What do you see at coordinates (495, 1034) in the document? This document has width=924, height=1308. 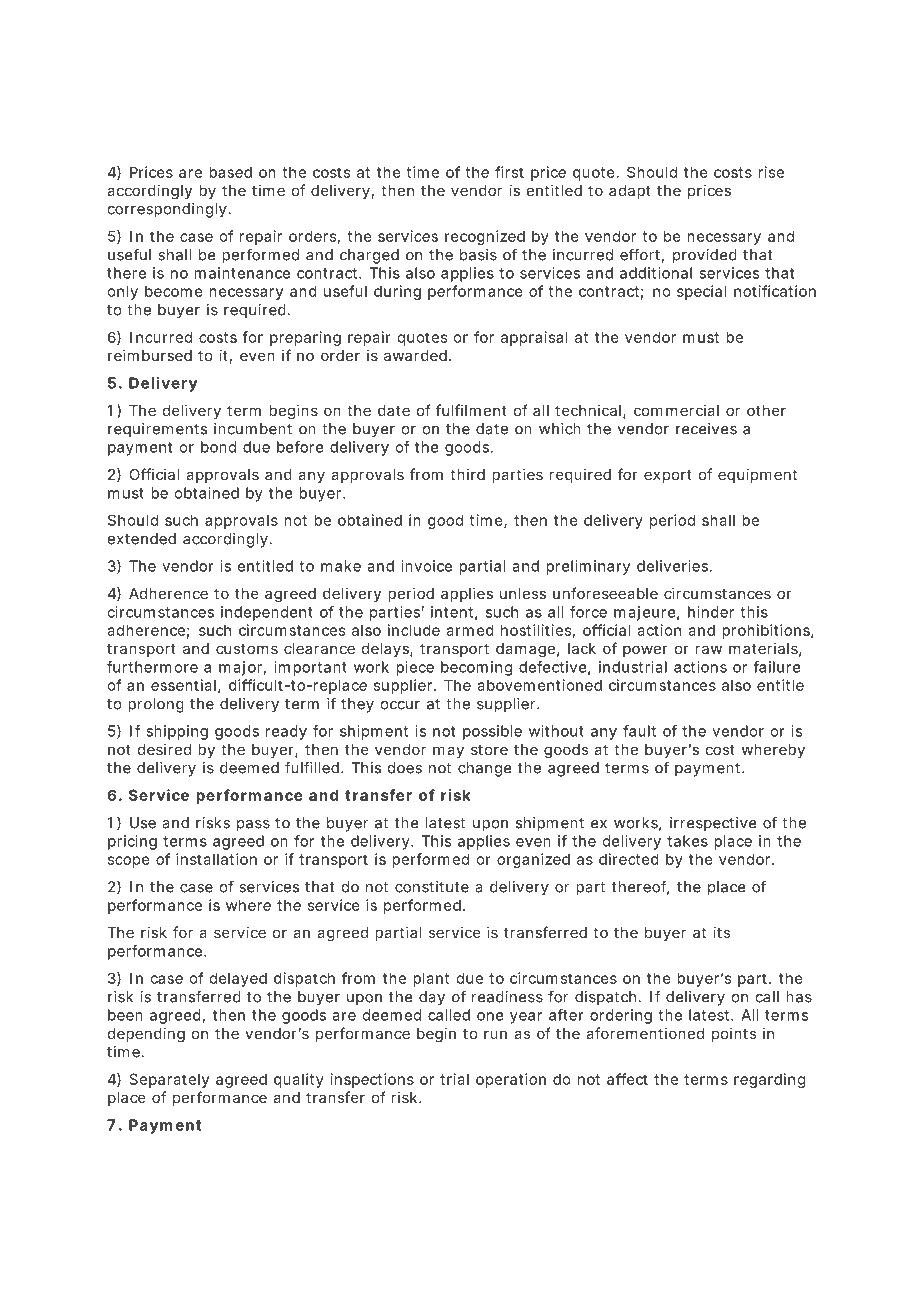 I see `run` at bounding box center [495, 1034].
